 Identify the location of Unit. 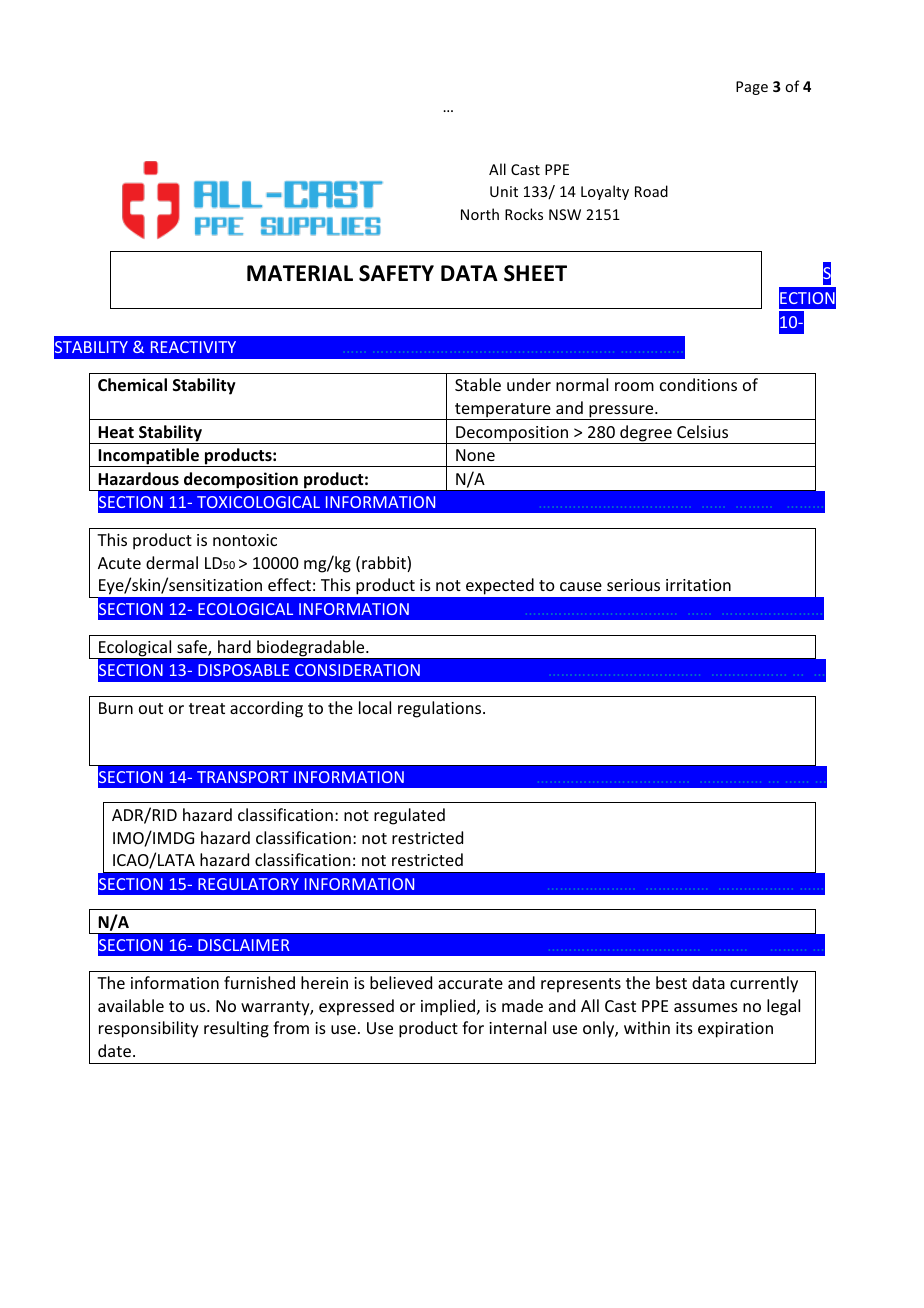
(504, 191).
